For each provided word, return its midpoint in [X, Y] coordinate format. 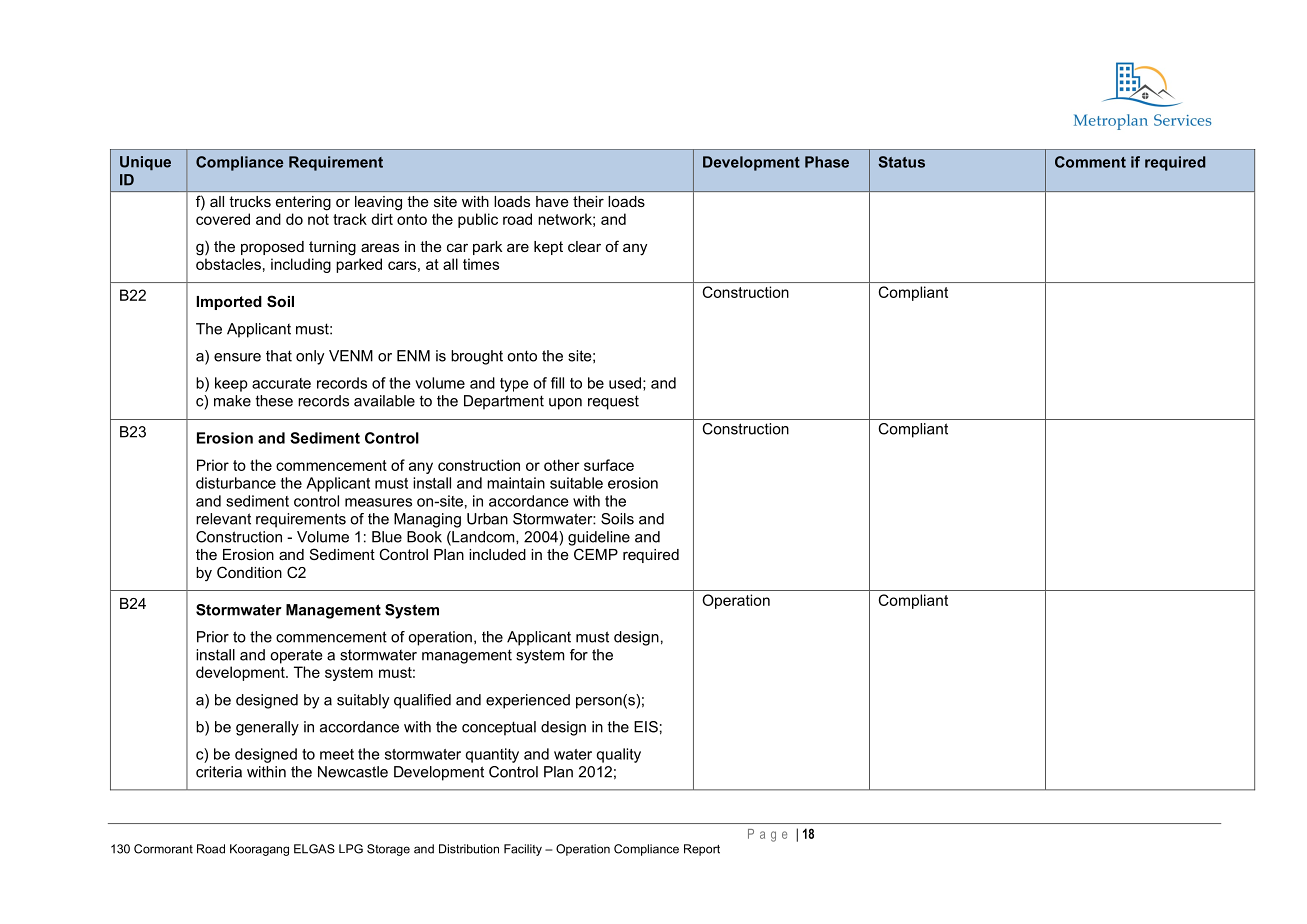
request [613, 402]
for [579, 655]
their [588, 201]
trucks [250, 201]
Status [901, 162]
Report [702, 850]
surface [609, 465]
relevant [223, 519]
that [279, 356]
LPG [351, 849]
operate [296, 656]
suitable [576, 483]
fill [557, 383]
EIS [646, 727]
